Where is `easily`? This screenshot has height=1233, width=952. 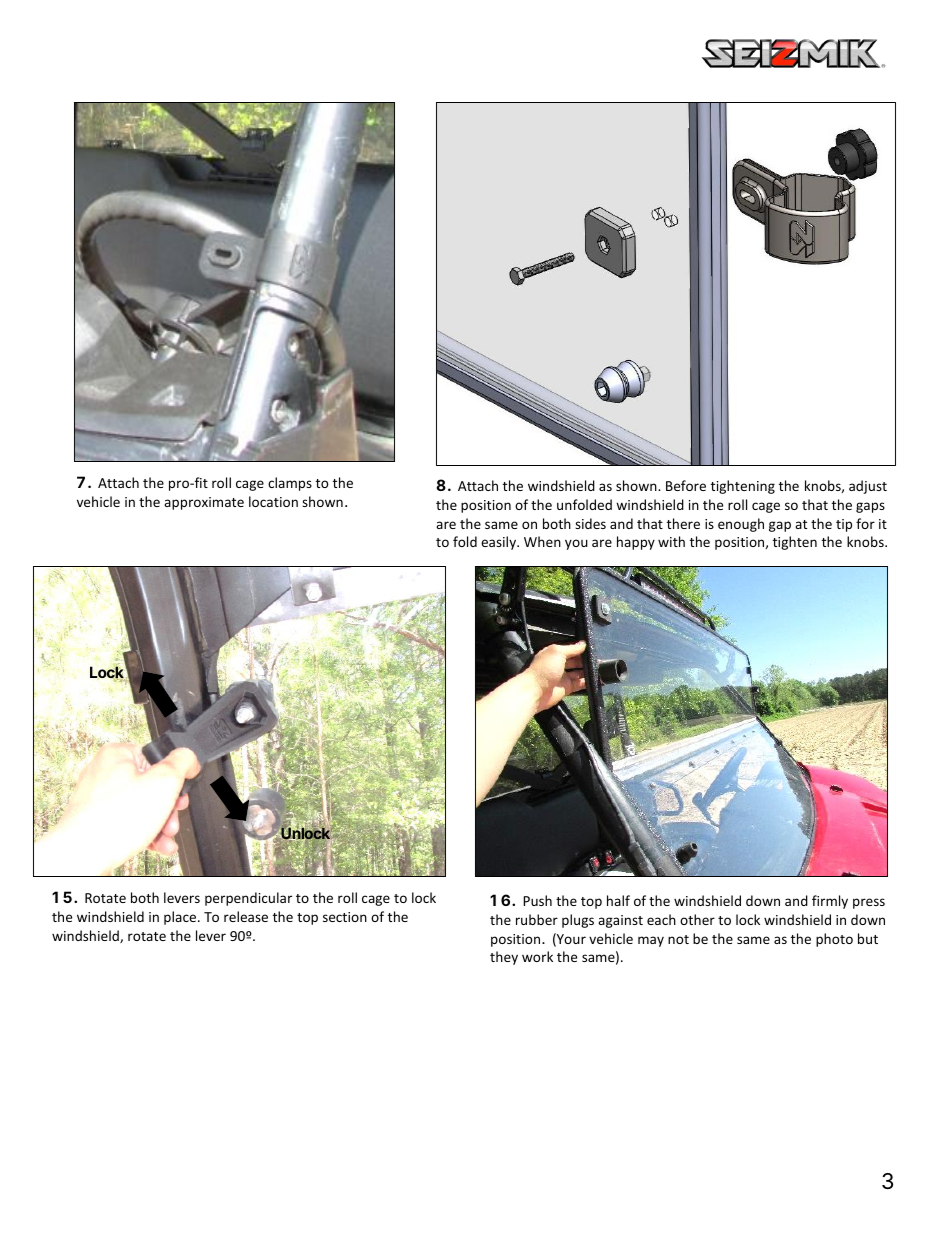 easily is located at coordinates (499, 543).
